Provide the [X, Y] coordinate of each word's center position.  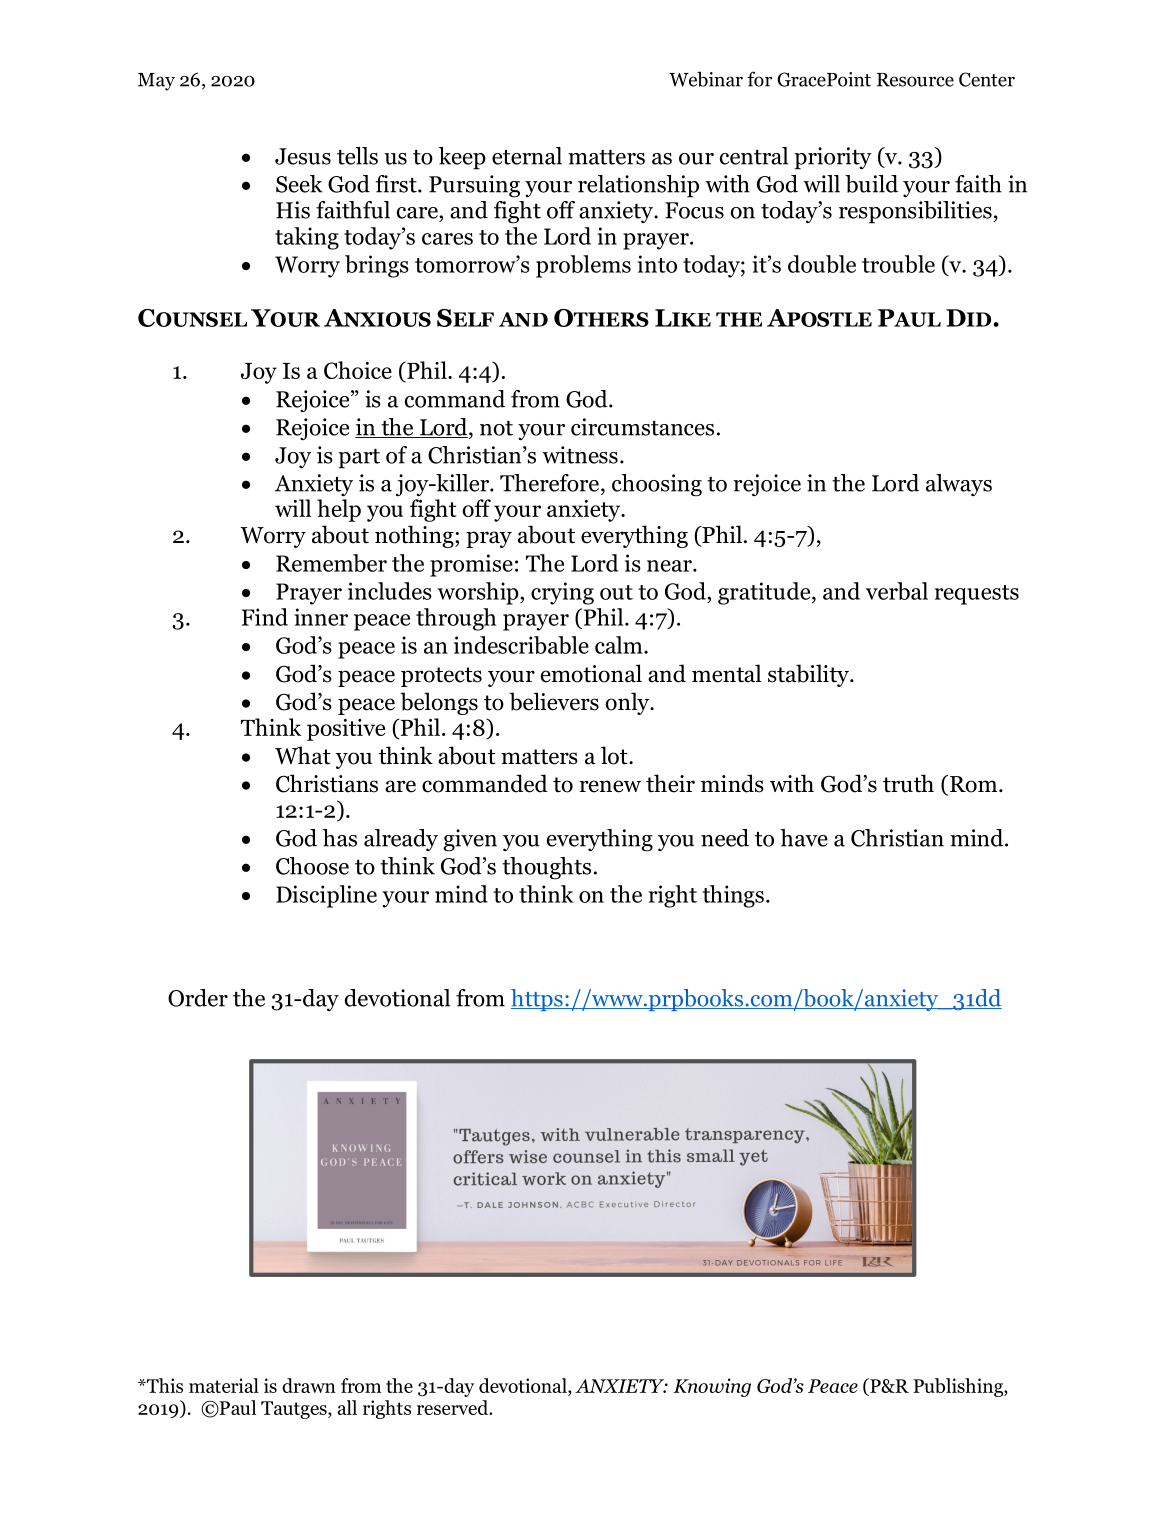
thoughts [546, 868]
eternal [527, 156]
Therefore [549, 483]
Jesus [303, 156]
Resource [915, 80]
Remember [331, 563]
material [224, 1385]
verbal [897, 591]
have [804, 838]
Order [198, 998]
